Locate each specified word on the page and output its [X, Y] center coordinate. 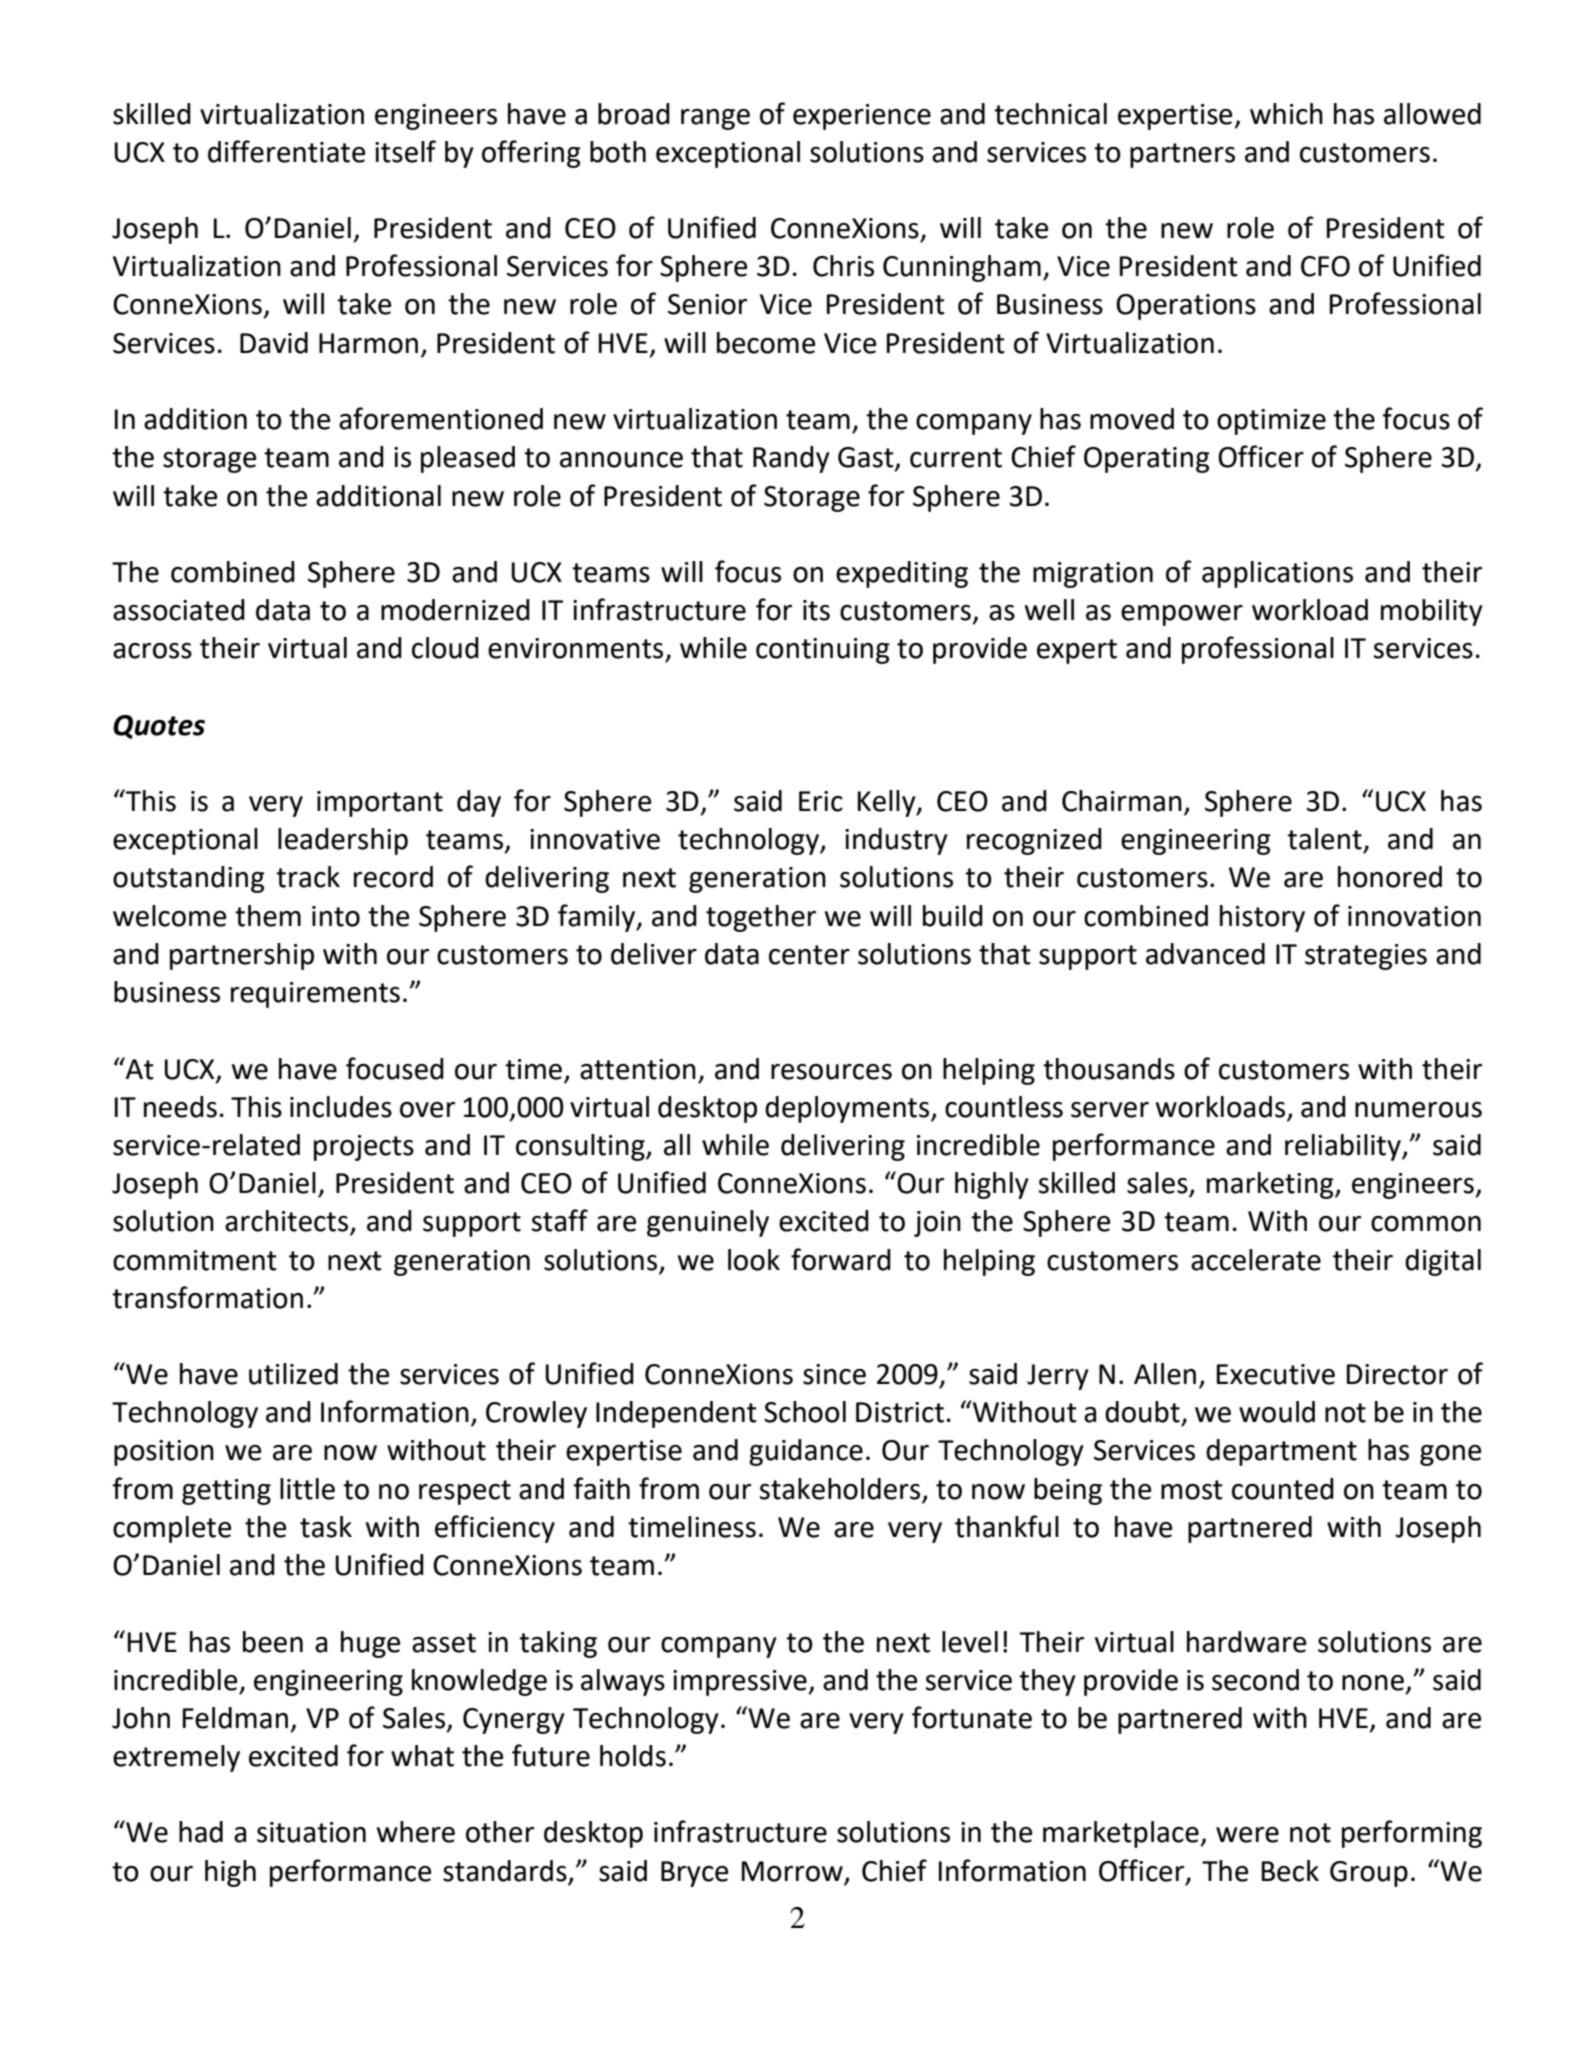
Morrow [792, 1871]
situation [311, 1832]
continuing [823, 651]
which [1286, 114]
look [754, 1260]
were [1247, 1835]
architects [288, 1222]
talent [1324, 839]
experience [862, 117]
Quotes [159, 727]
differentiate [286, 151]
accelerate [1256, 1260]
